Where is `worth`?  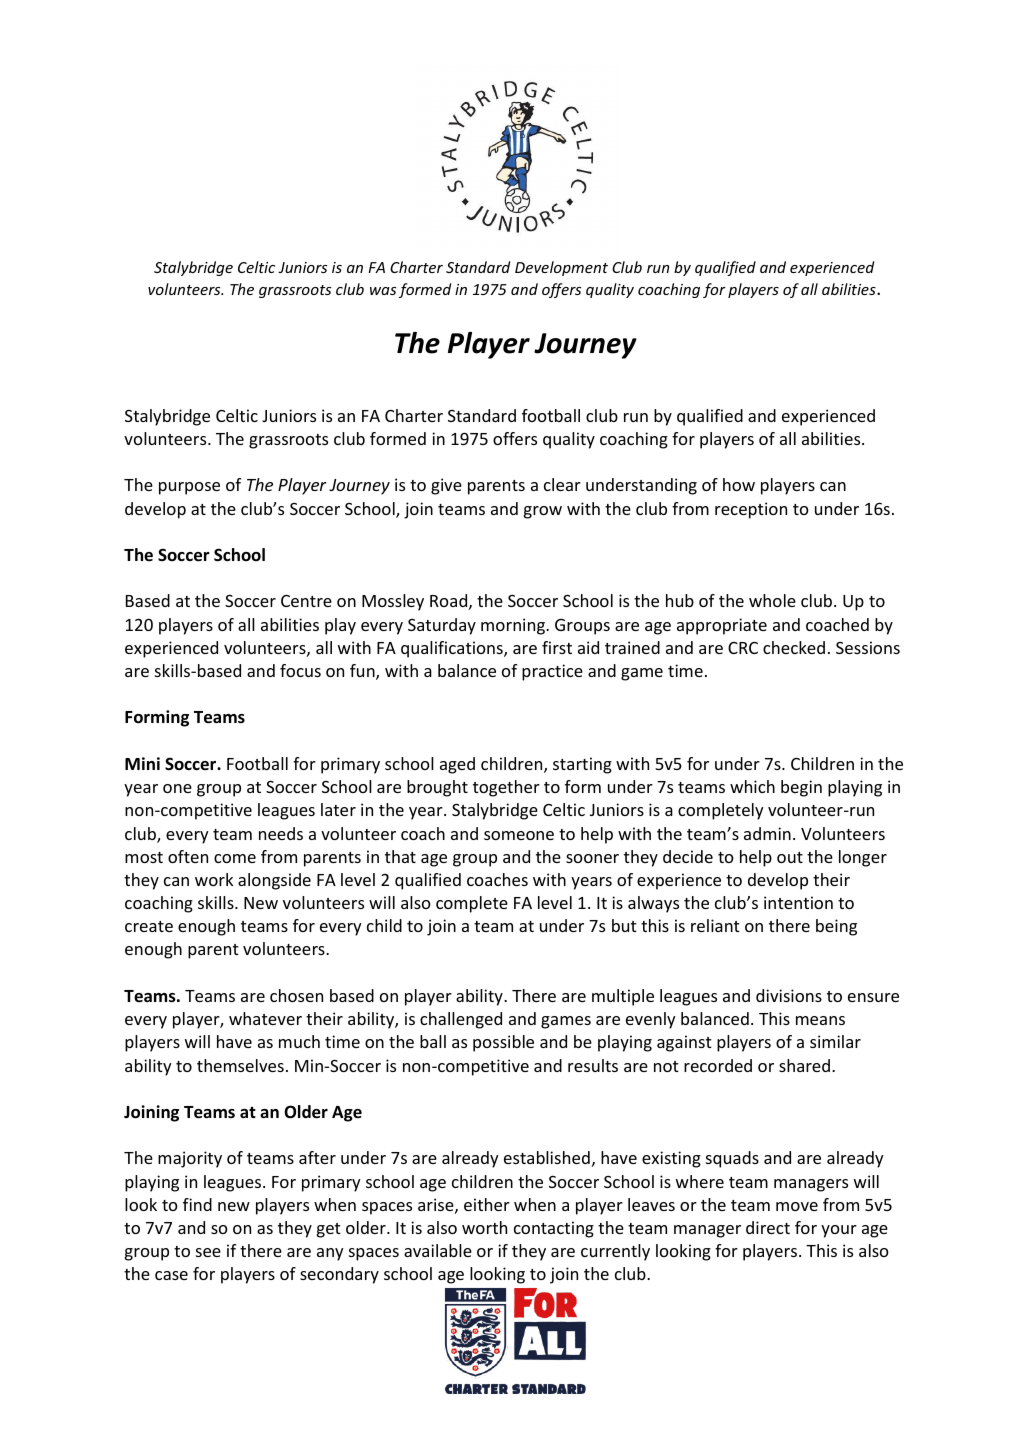 worth is located at coordinates (484, 1227).
